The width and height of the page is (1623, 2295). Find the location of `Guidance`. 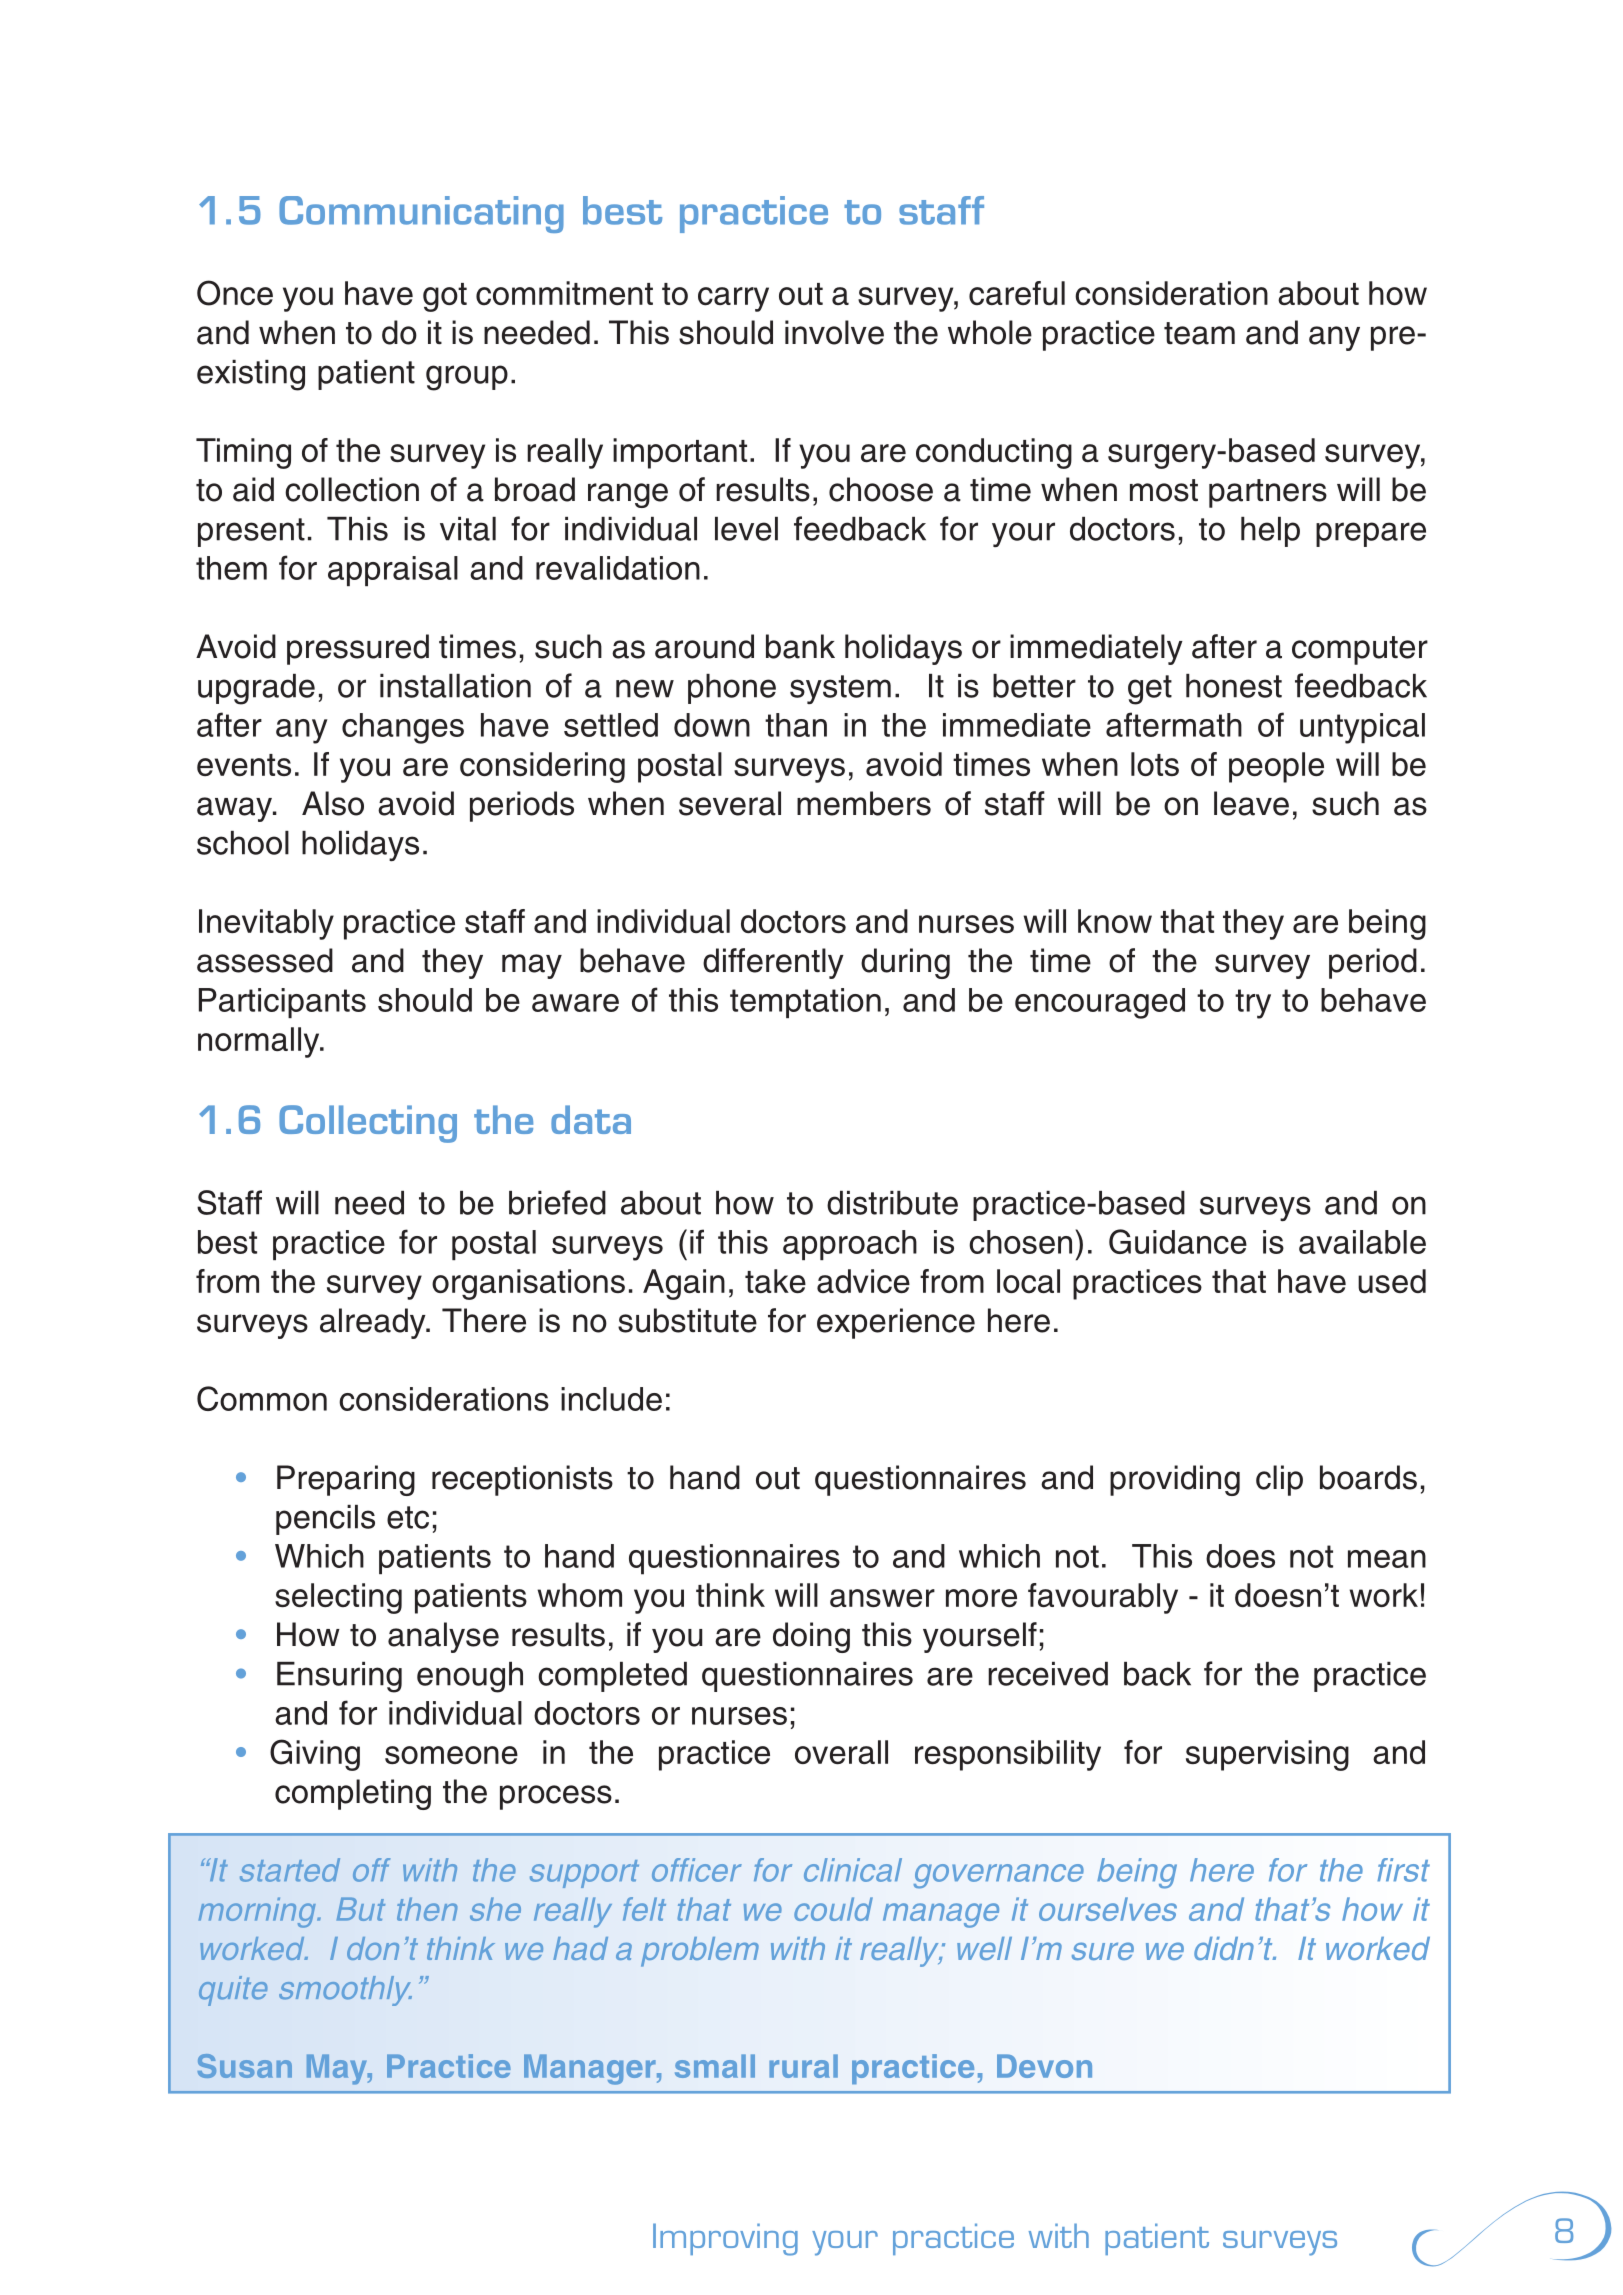

Guidance is located at coordinates (1178, 1241).
